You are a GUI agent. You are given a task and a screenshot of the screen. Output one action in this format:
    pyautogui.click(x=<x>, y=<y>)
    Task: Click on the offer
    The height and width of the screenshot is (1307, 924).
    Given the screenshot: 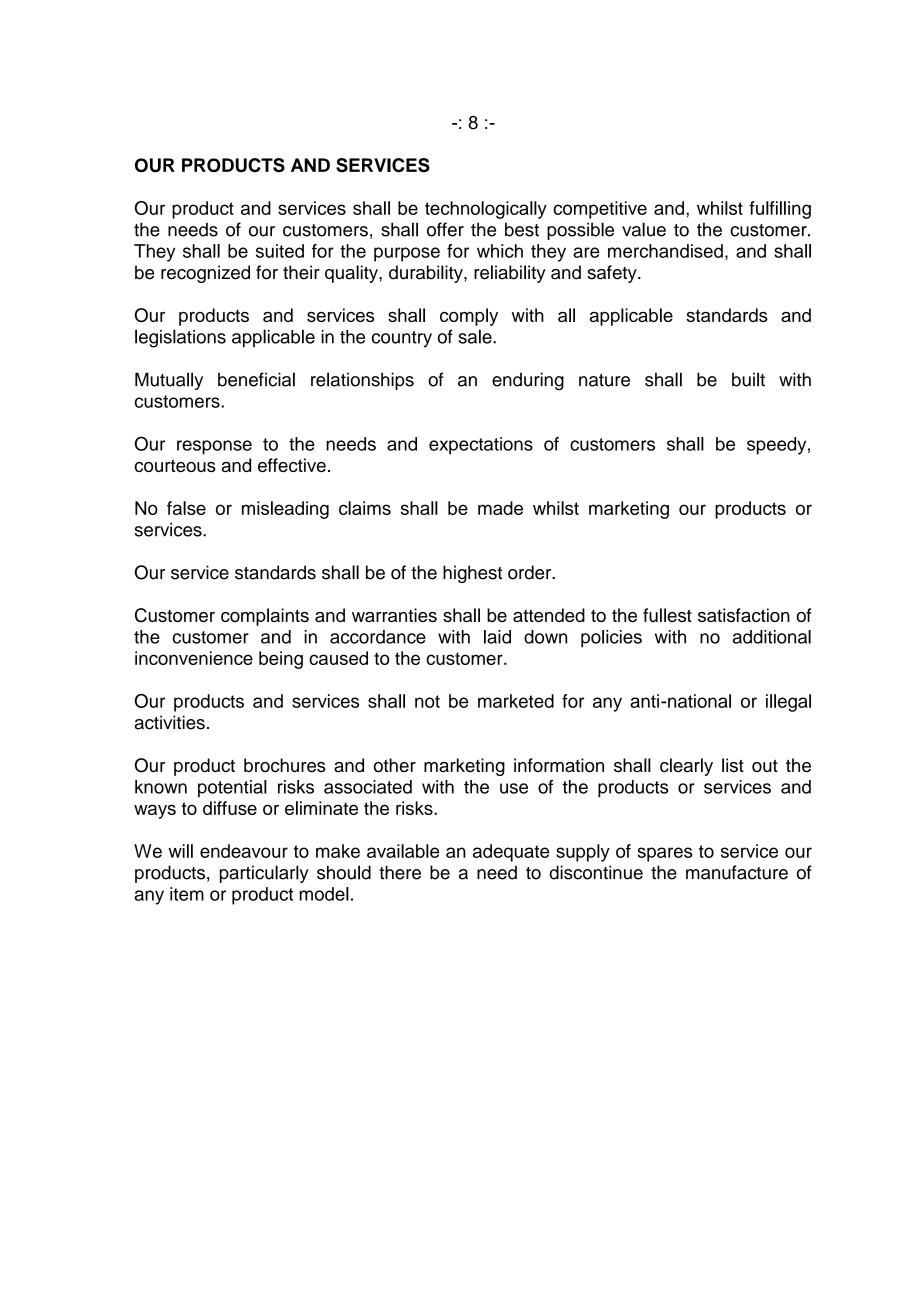 What is the action you would take?
    pyautogui.click(x=445, y=229)
